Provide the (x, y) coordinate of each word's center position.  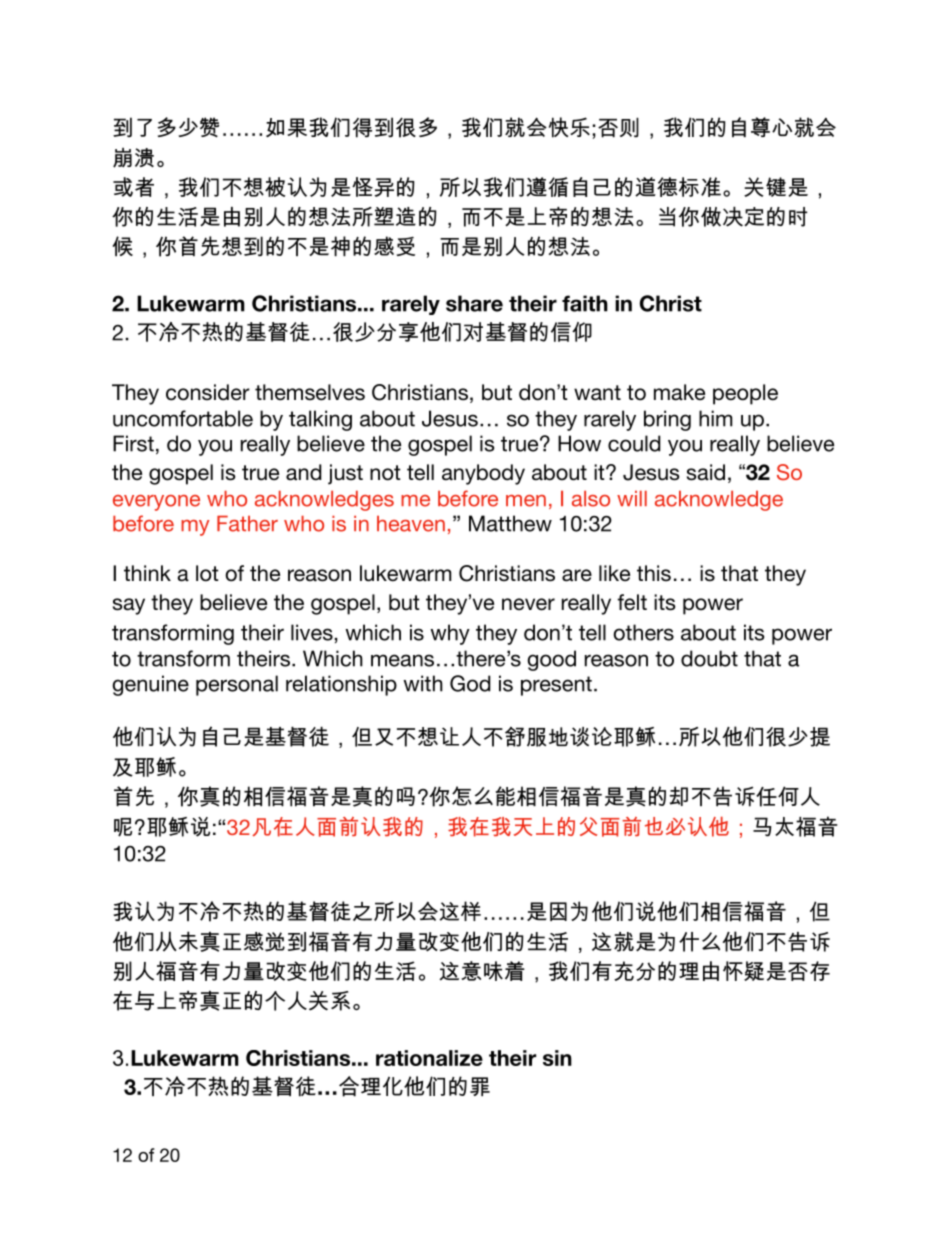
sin (557, 1058)
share (474, 303)
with (423, 683)
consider (208, 392)
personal (237, 685)
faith (585, 303)
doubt (709, 658)
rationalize (429, 1058)
